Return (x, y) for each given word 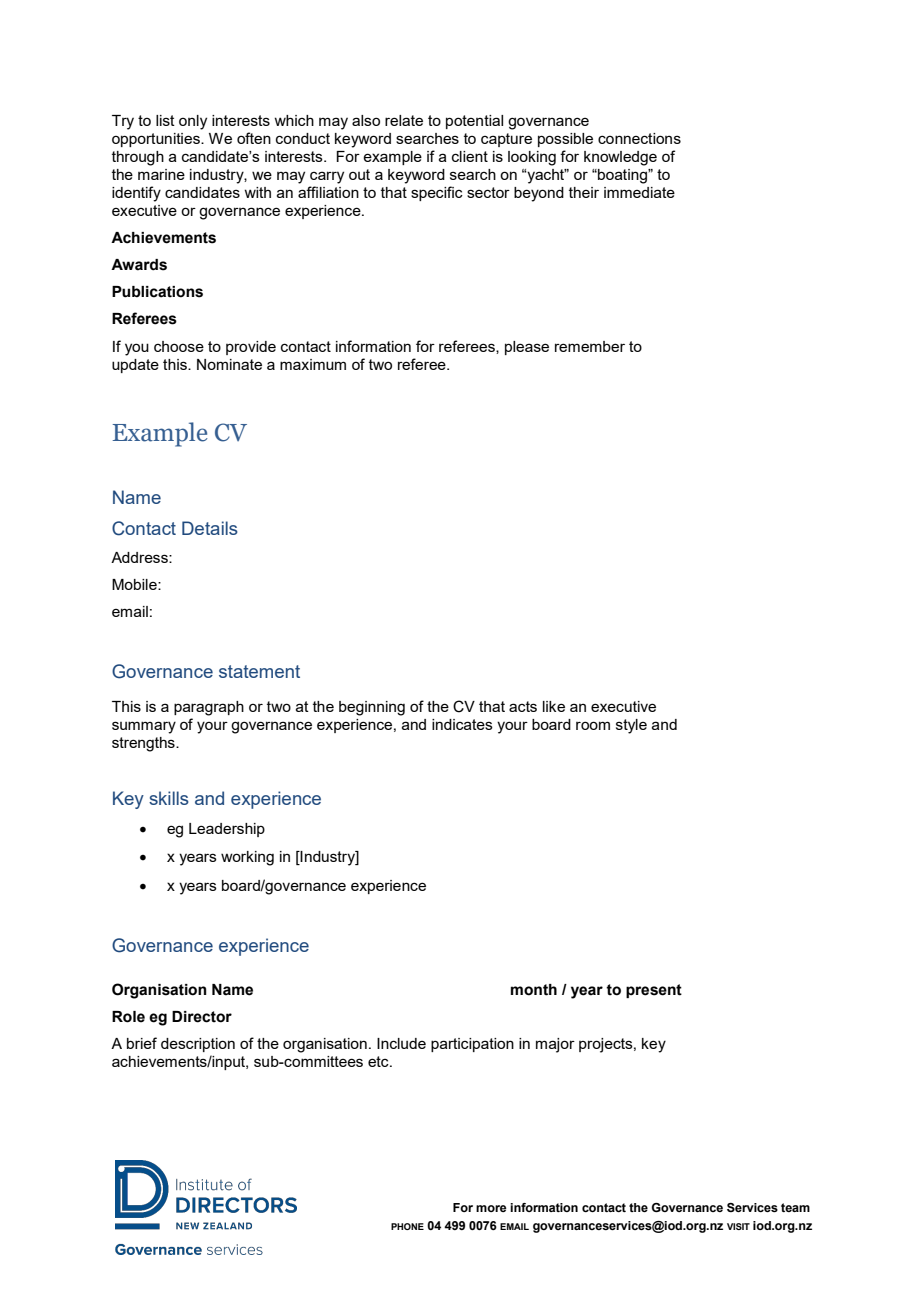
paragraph (209, 708)
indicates (462, 724)
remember (590, 346)
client (470, 156)
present (654, 991)
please (527, 348)
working (247, 858)
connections (639, 138)
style (631, 726)
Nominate (229, 364)
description (198, 1045)
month (534, 990)
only (193, 122)
